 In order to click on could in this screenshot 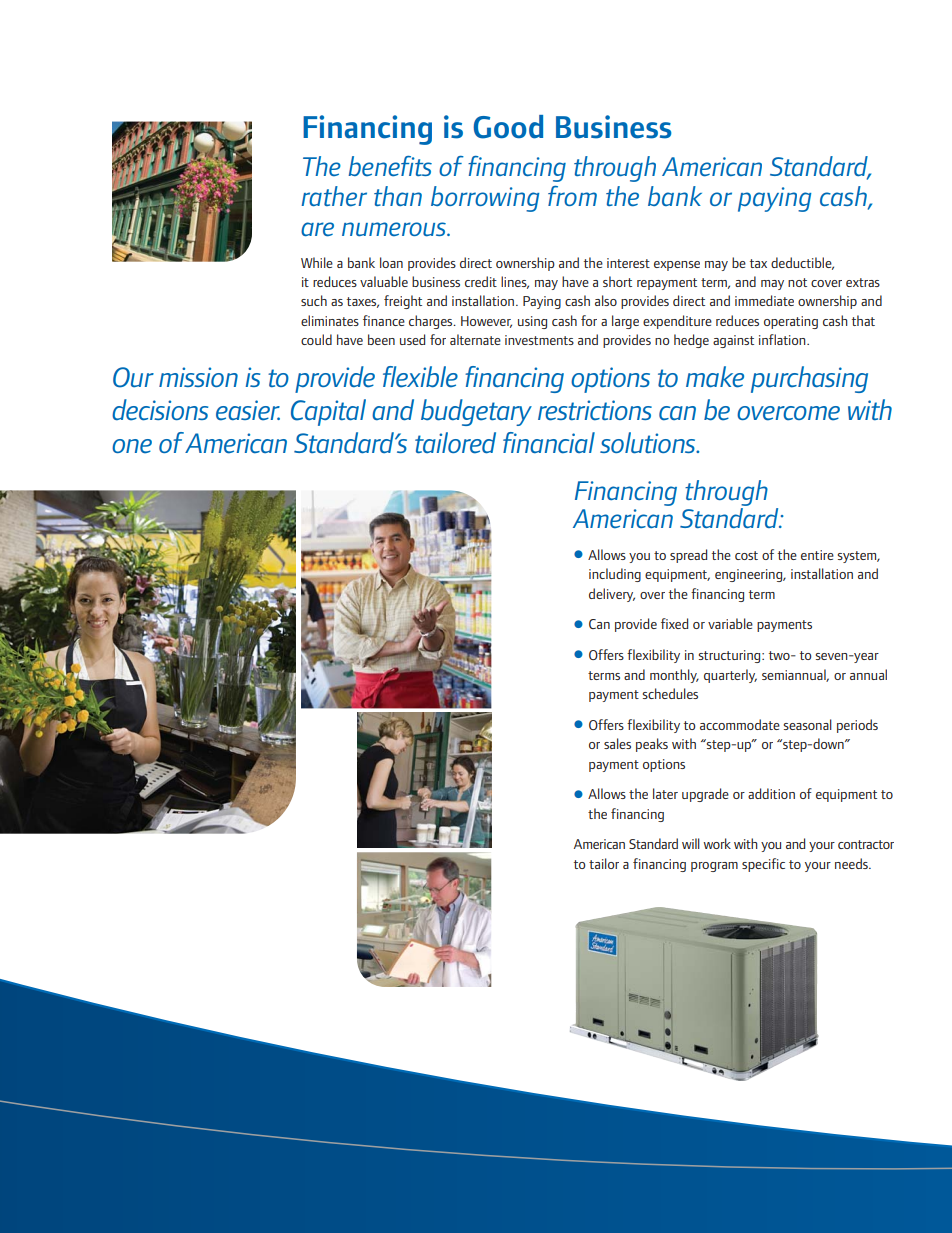, I will do `click(316, 339)`.
